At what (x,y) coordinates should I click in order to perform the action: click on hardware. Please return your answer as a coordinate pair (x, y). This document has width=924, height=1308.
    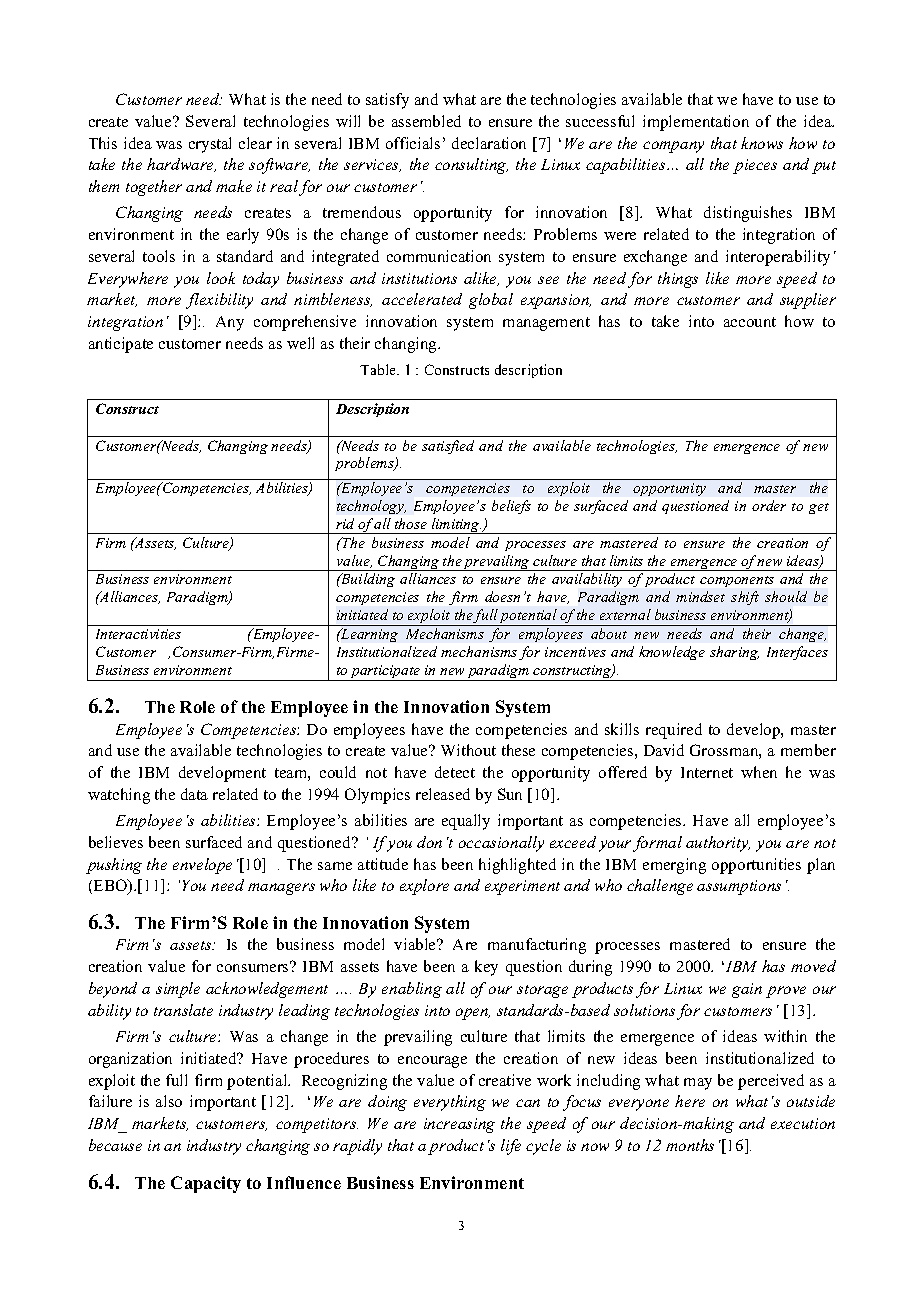
    Looking at the image, I should click on (181, 165).
